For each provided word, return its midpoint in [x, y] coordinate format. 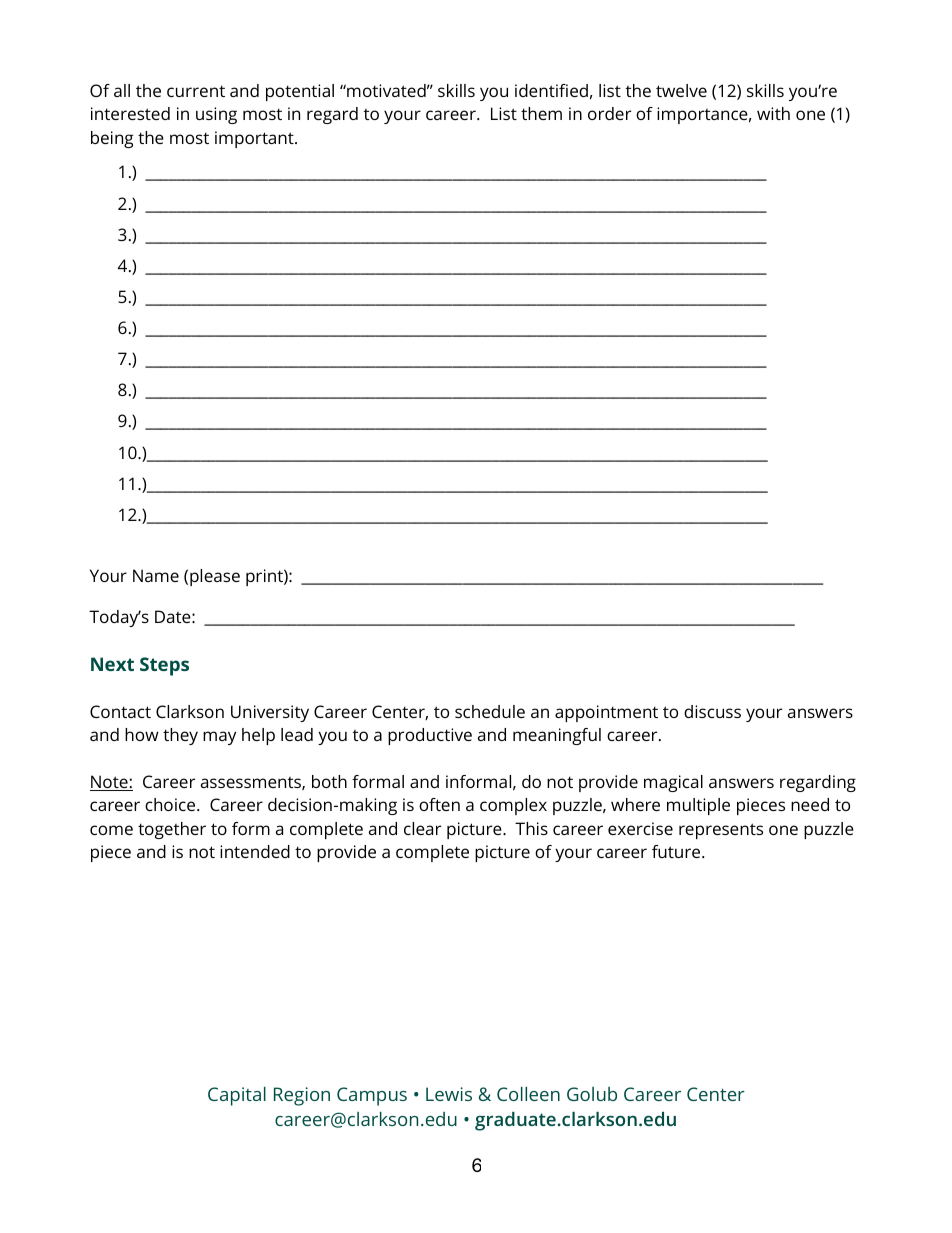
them [541, 113]
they [180, 736]
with [773, 113]
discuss [712, 711]
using [216, 115]
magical [673, 783]
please [215, 577]
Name [156, 575]
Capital [237, 1096]
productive [430, 736]
